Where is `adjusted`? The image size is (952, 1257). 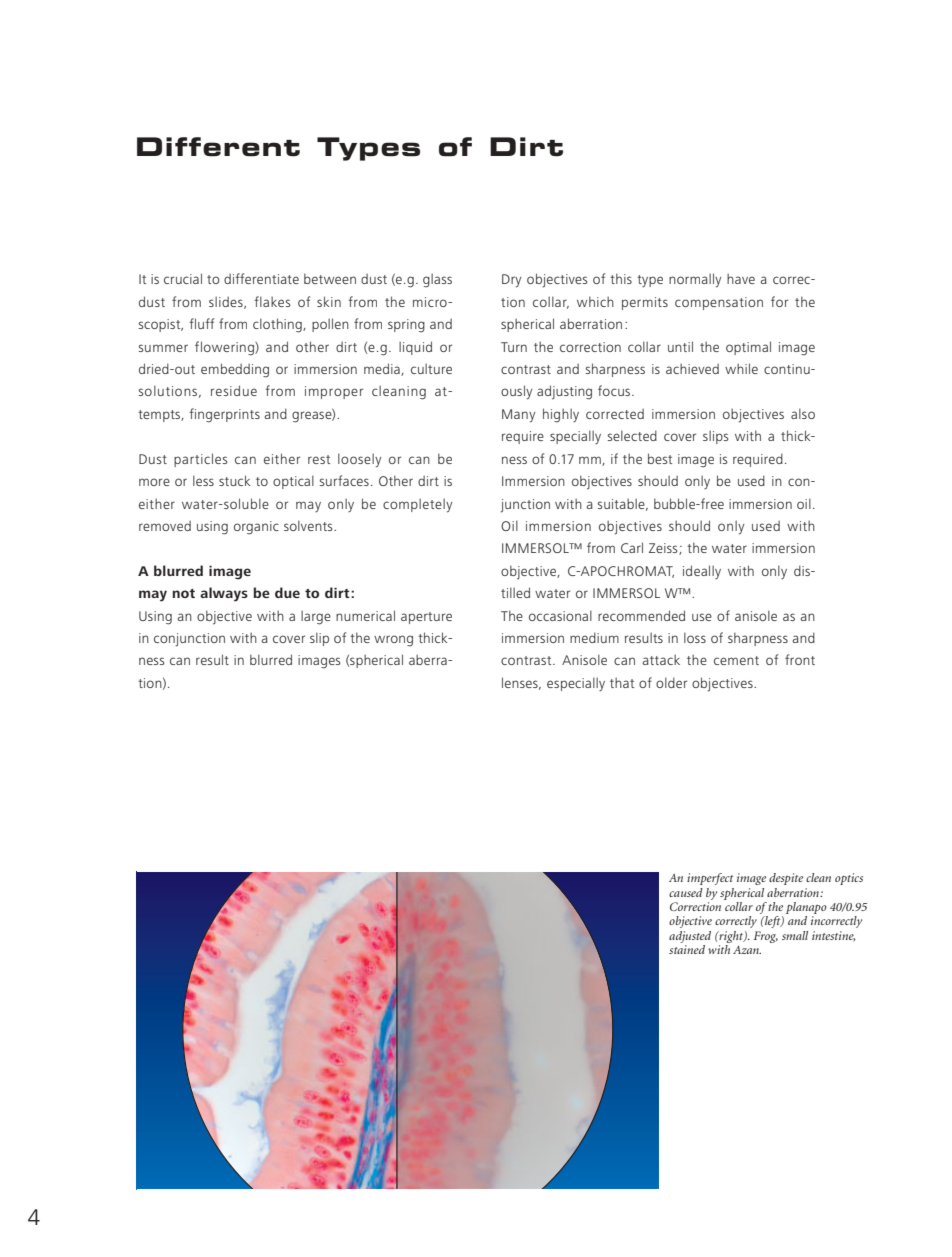
adjusted is located at coordinates (690, 937).
